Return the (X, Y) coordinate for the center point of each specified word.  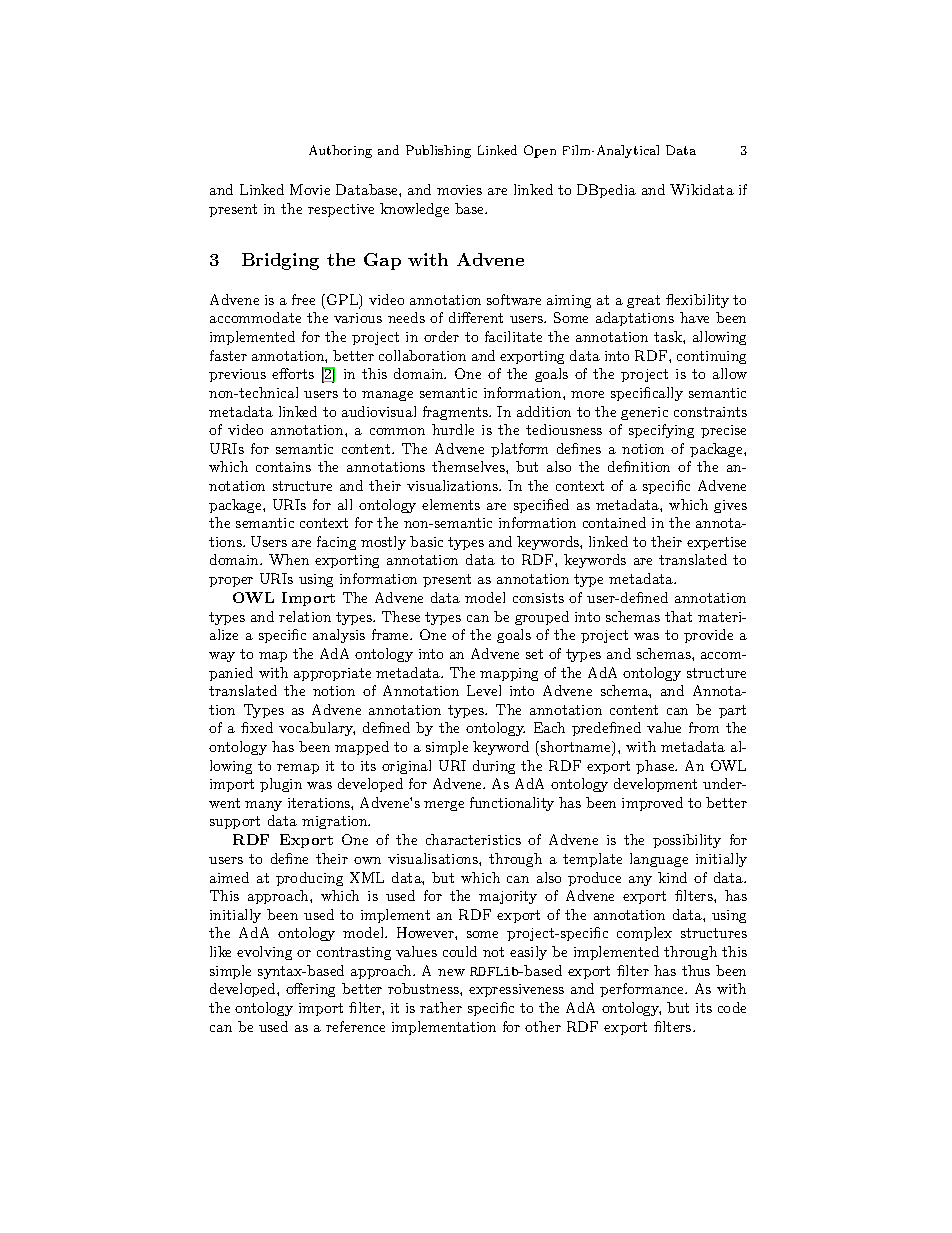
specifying (661, 431)
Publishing (438, 151)
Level (484, 690)
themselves (469, 466)
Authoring (340, 151)
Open (540, 151)
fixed (257, 727)
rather (441, 1007)
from (704, 727)
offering (310, 990)
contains (283, 467)
